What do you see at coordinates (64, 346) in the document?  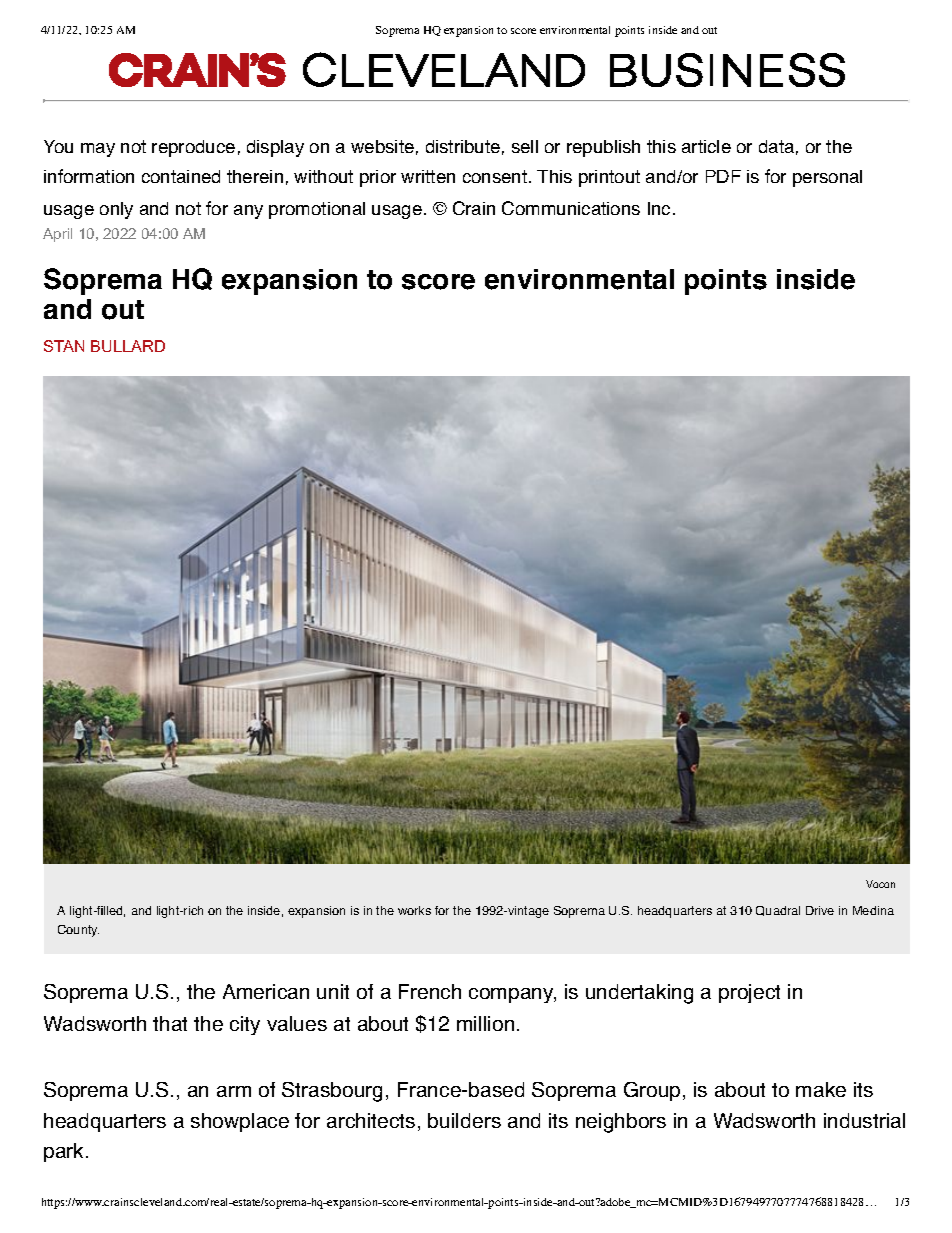 I see `STAN` at bounding box center [64, 346].
